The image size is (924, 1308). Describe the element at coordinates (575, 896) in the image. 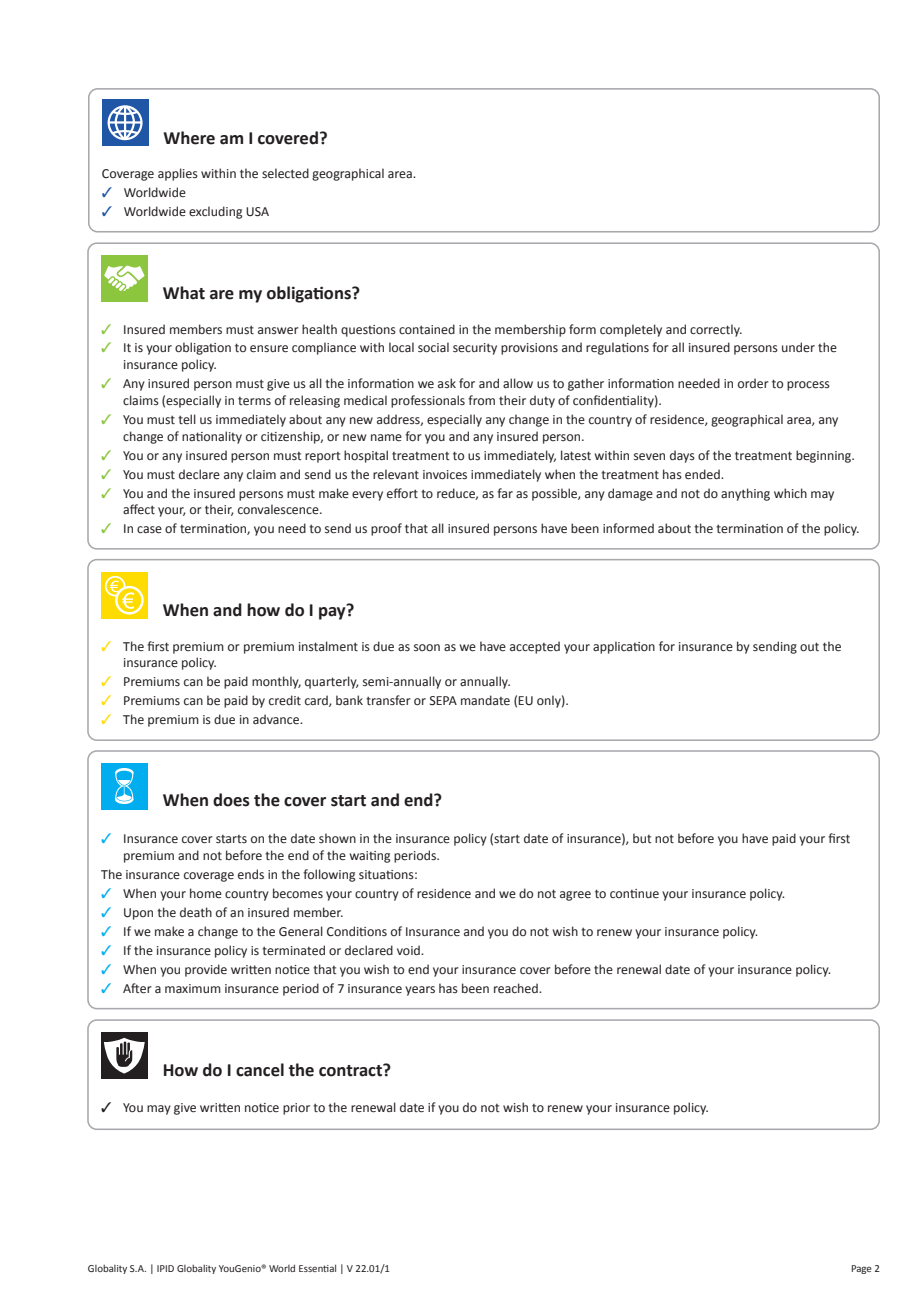

I see `agree` at that location.
